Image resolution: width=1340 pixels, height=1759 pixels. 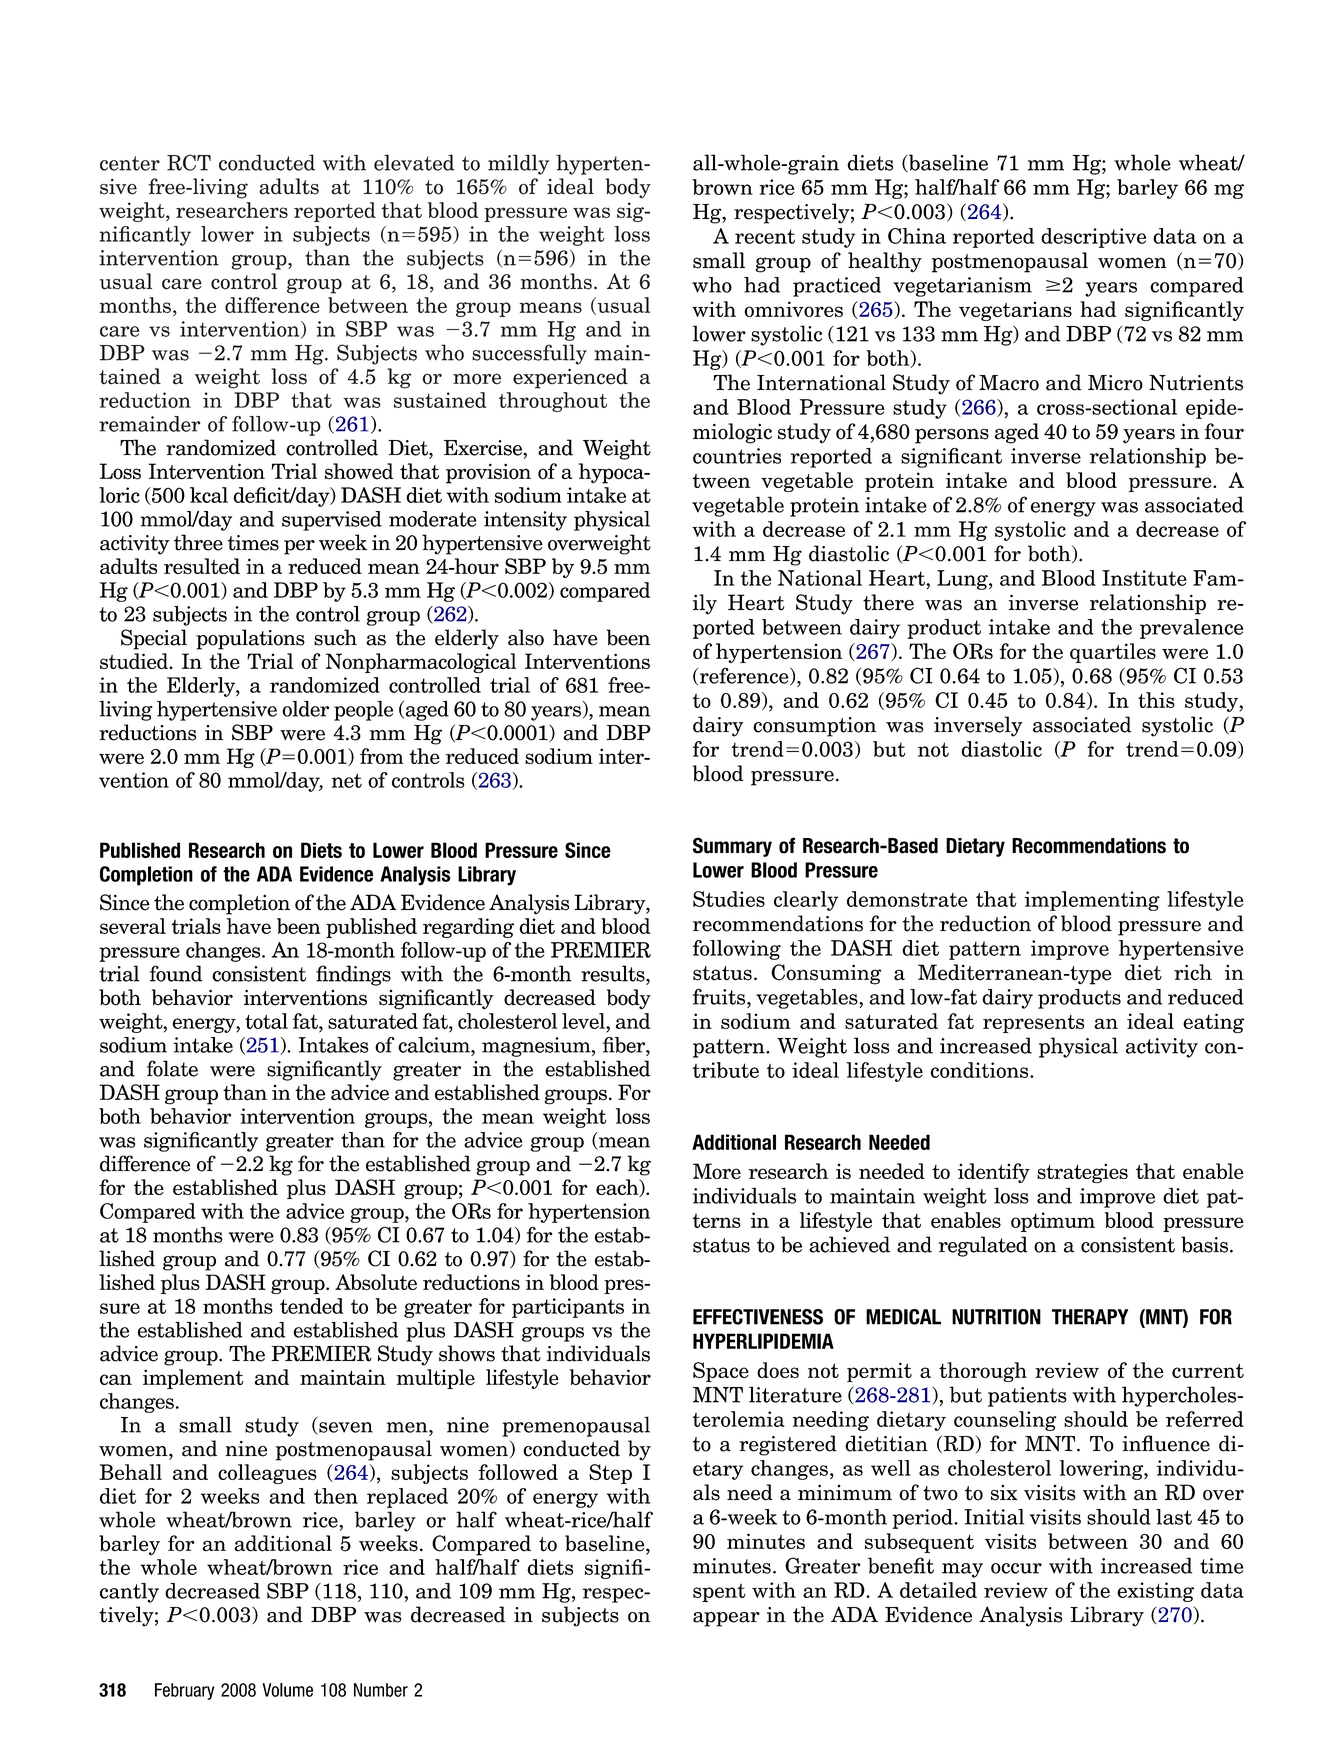 What do you see at coordinates (744, 676) in the screenshot?
I see `reference` at bounding box center [744, 676].
